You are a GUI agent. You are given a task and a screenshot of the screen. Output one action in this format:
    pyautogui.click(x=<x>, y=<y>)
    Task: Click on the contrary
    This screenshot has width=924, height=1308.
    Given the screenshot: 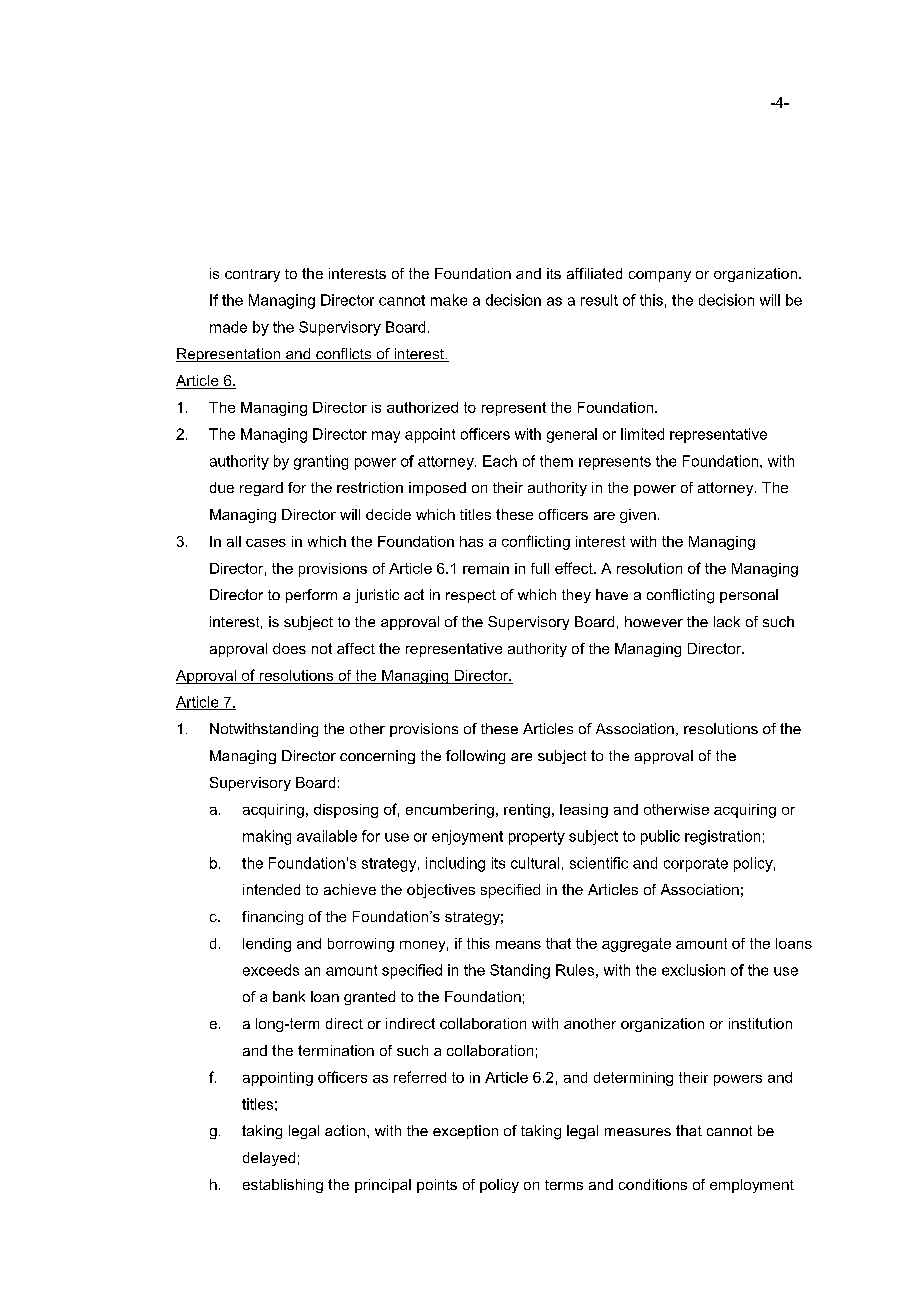 What is the action you would take?
    pyautogui.click(x=252, y=275)
